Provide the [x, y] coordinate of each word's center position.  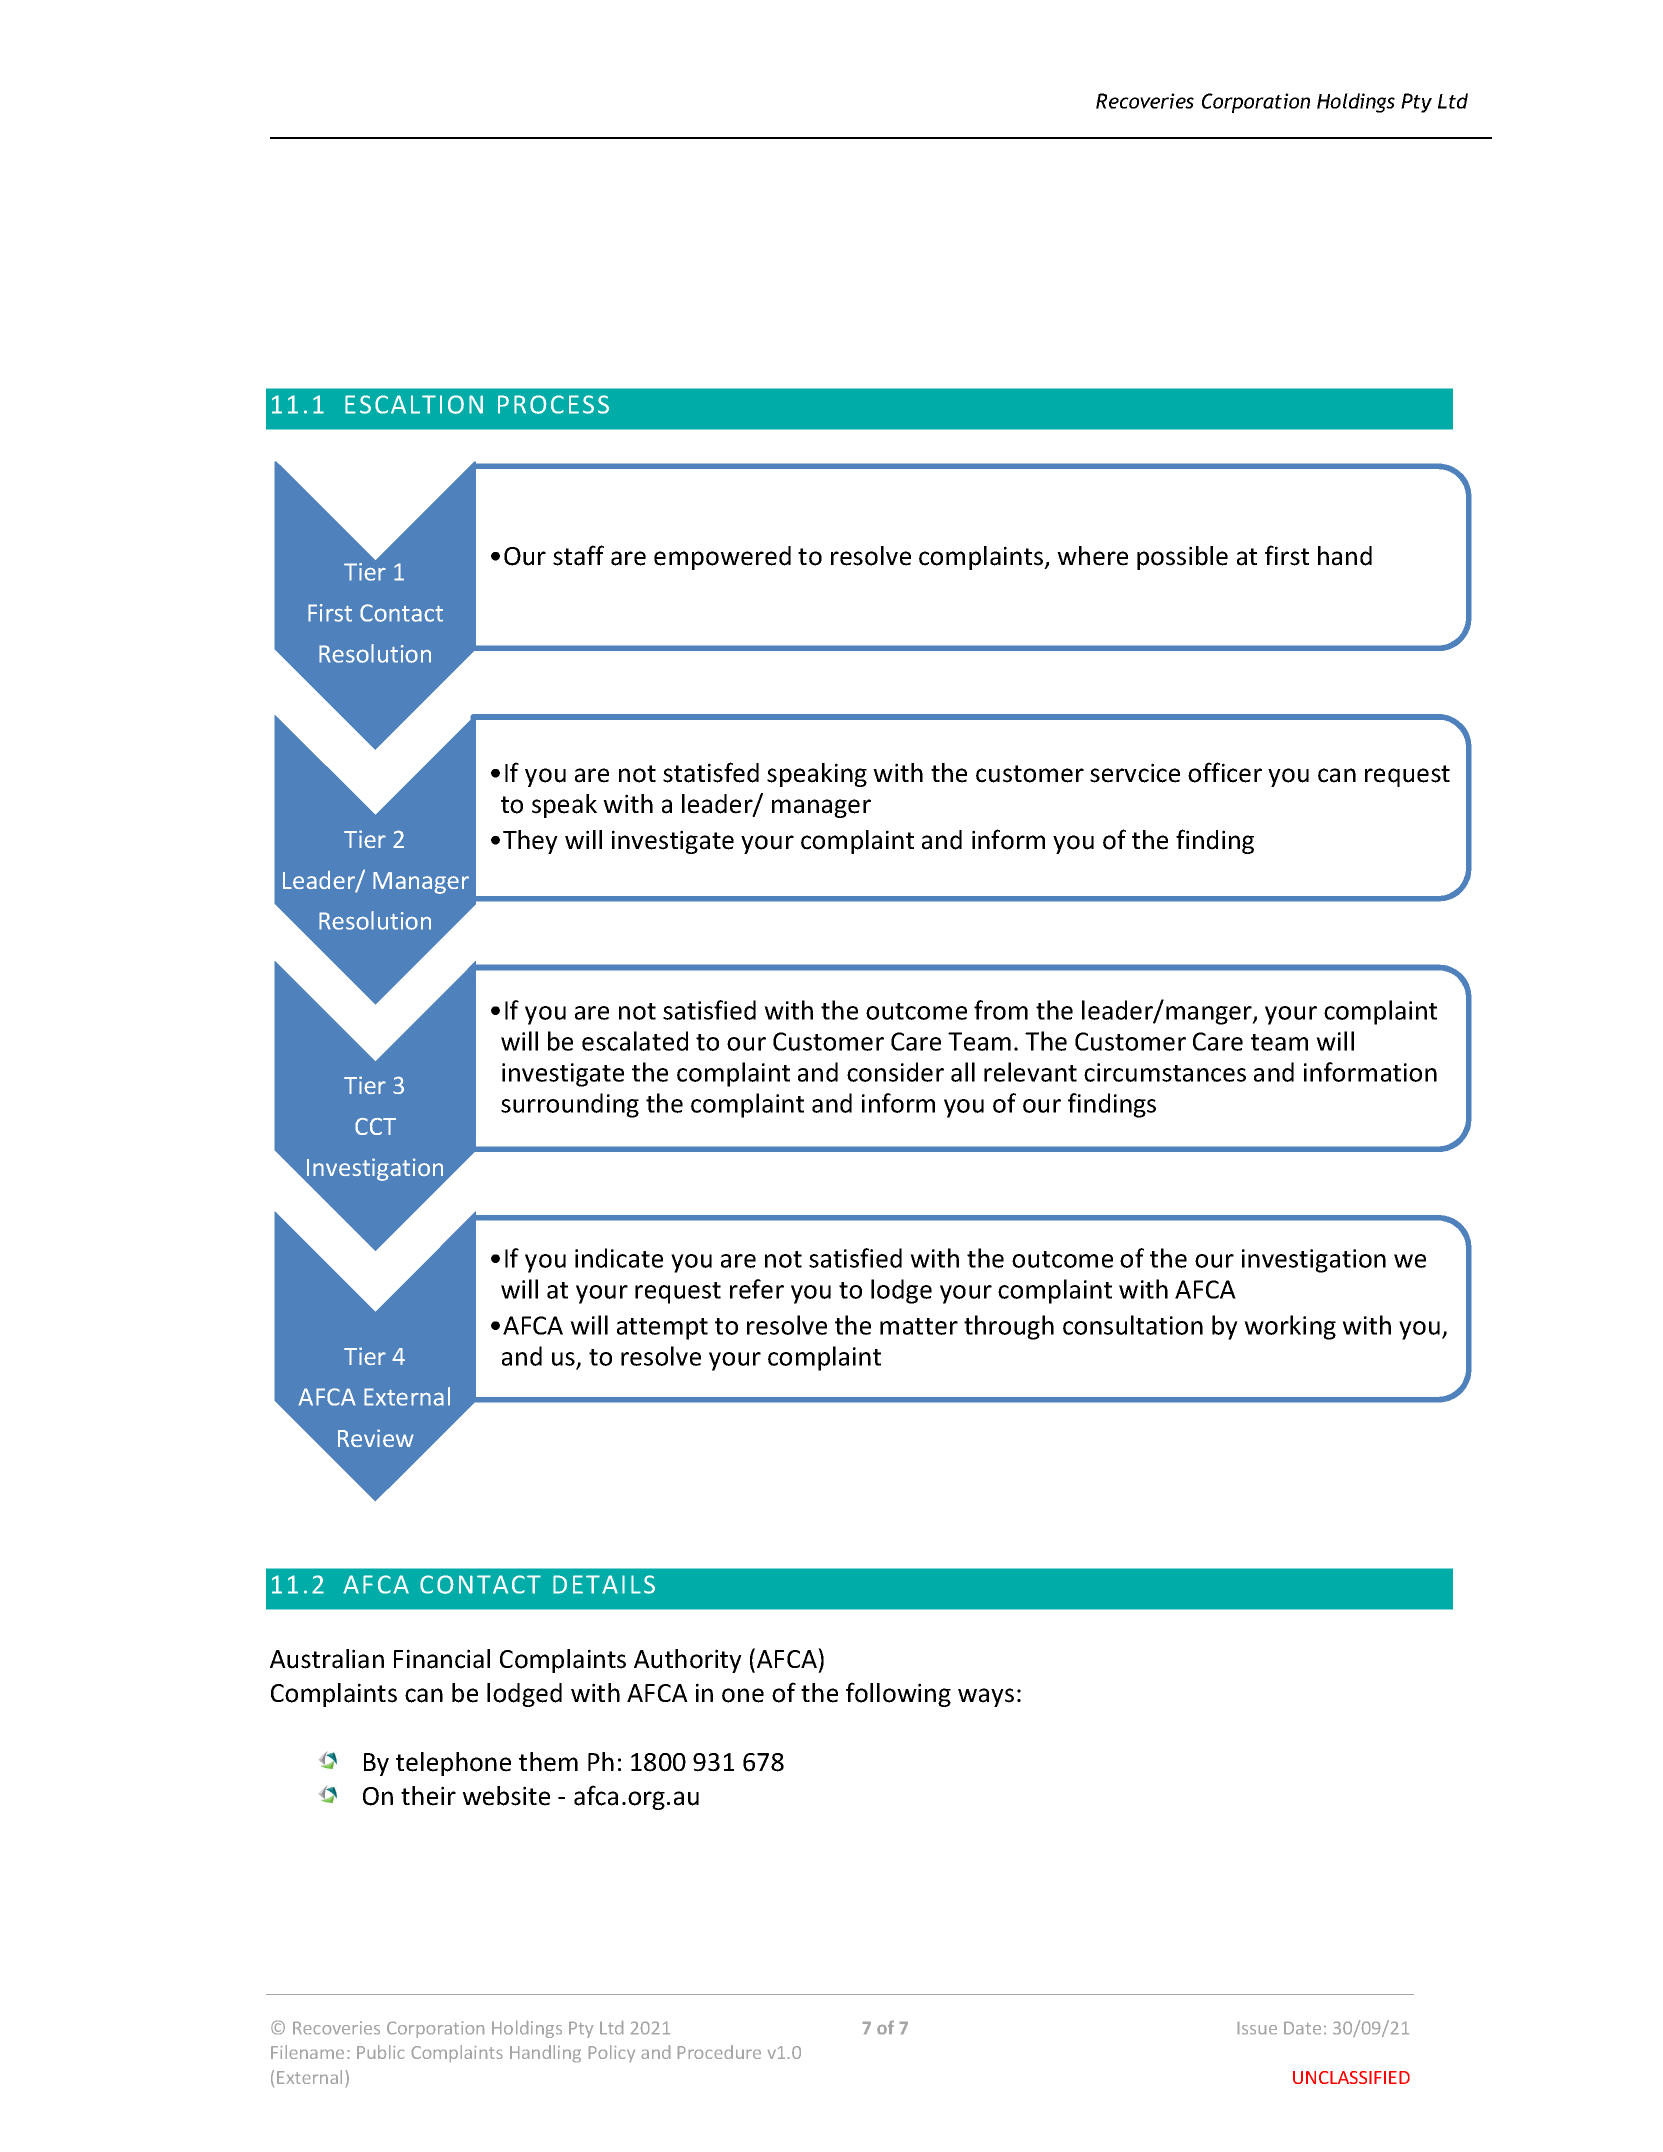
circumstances [1165, 1072]
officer [1225, 772]
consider [895, 1072]
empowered [722, 558]
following [898, 1694]
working [1290, 1327]
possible [1182, 558]
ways [986, 1697]
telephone [453, 1764]
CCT [375, 1126]
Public [380, 2052]
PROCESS [553, 404]
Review [376, 1438]
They [530, 842]
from [1001, 1010]
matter [919, 1326]
